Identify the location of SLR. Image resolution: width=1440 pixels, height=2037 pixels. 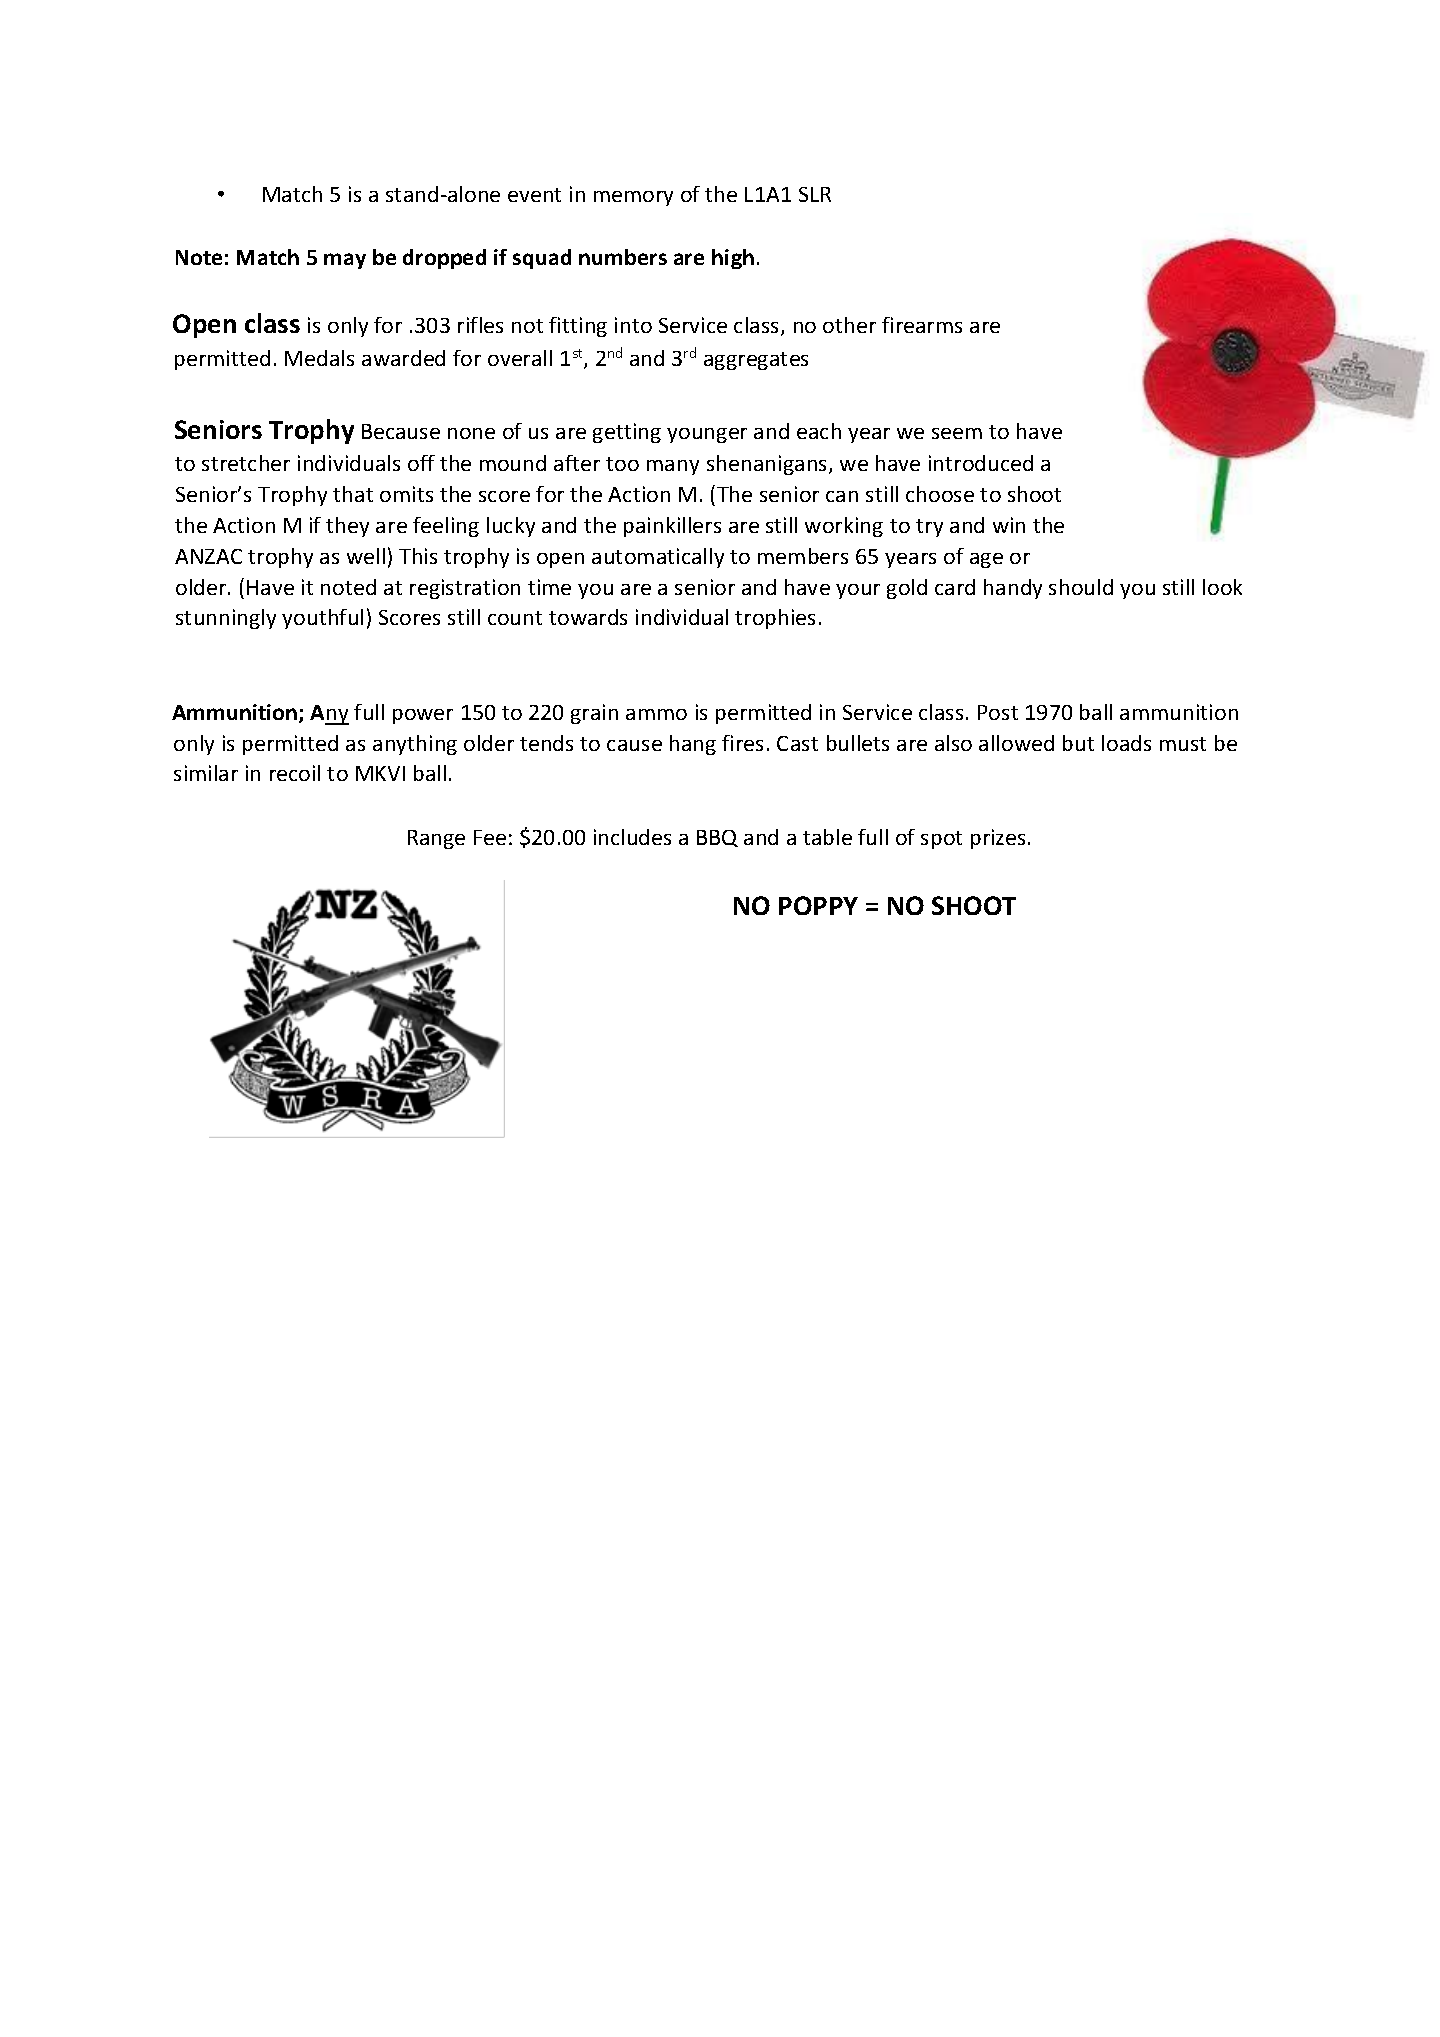
(815, 194).
